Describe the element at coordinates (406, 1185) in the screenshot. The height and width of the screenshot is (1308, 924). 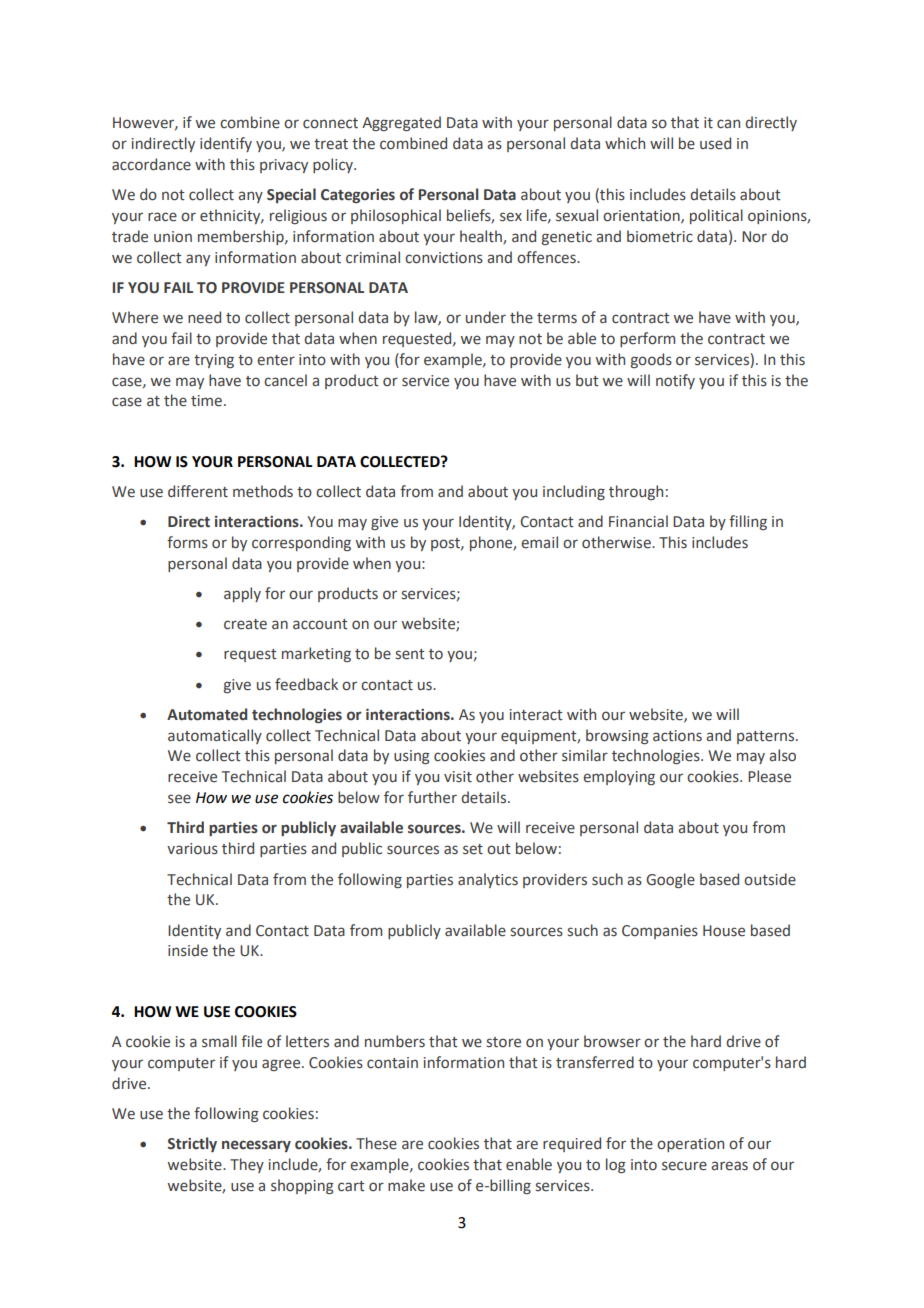
I see `make` at that location.
